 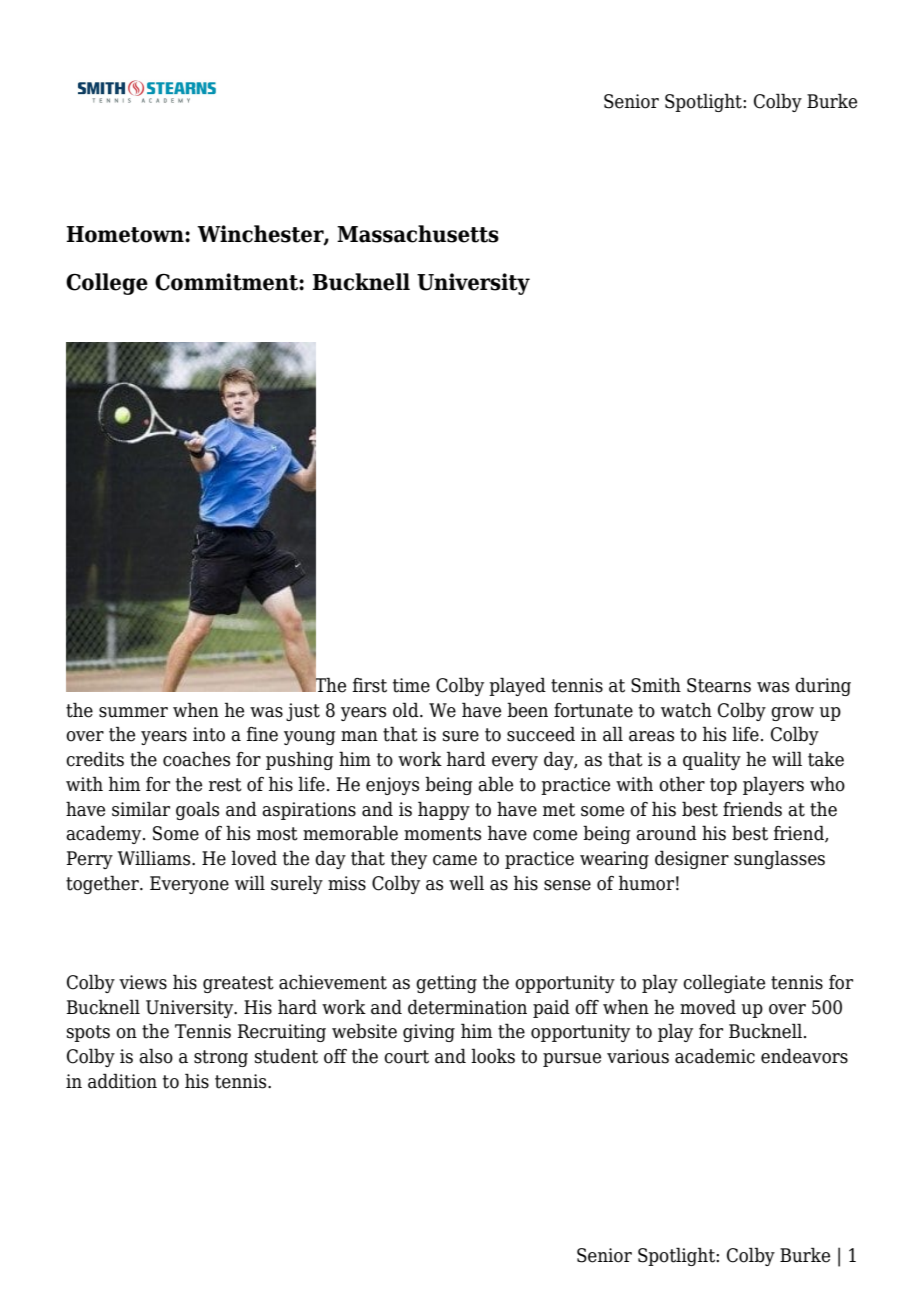 I want to click on Smith, so click(x=656, y=685).
